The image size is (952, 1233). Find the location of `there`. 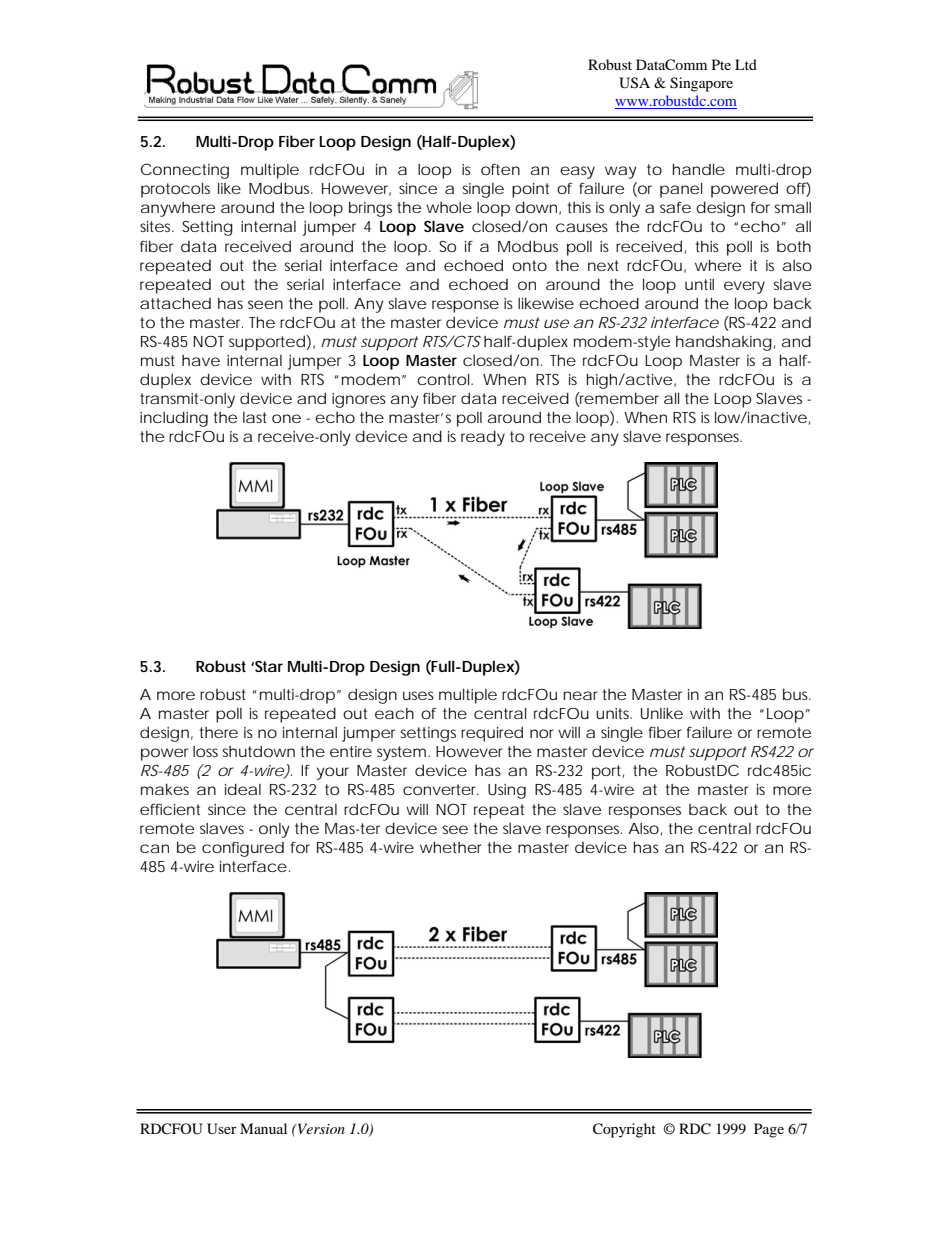

there is located at coordinates (219, 732).
